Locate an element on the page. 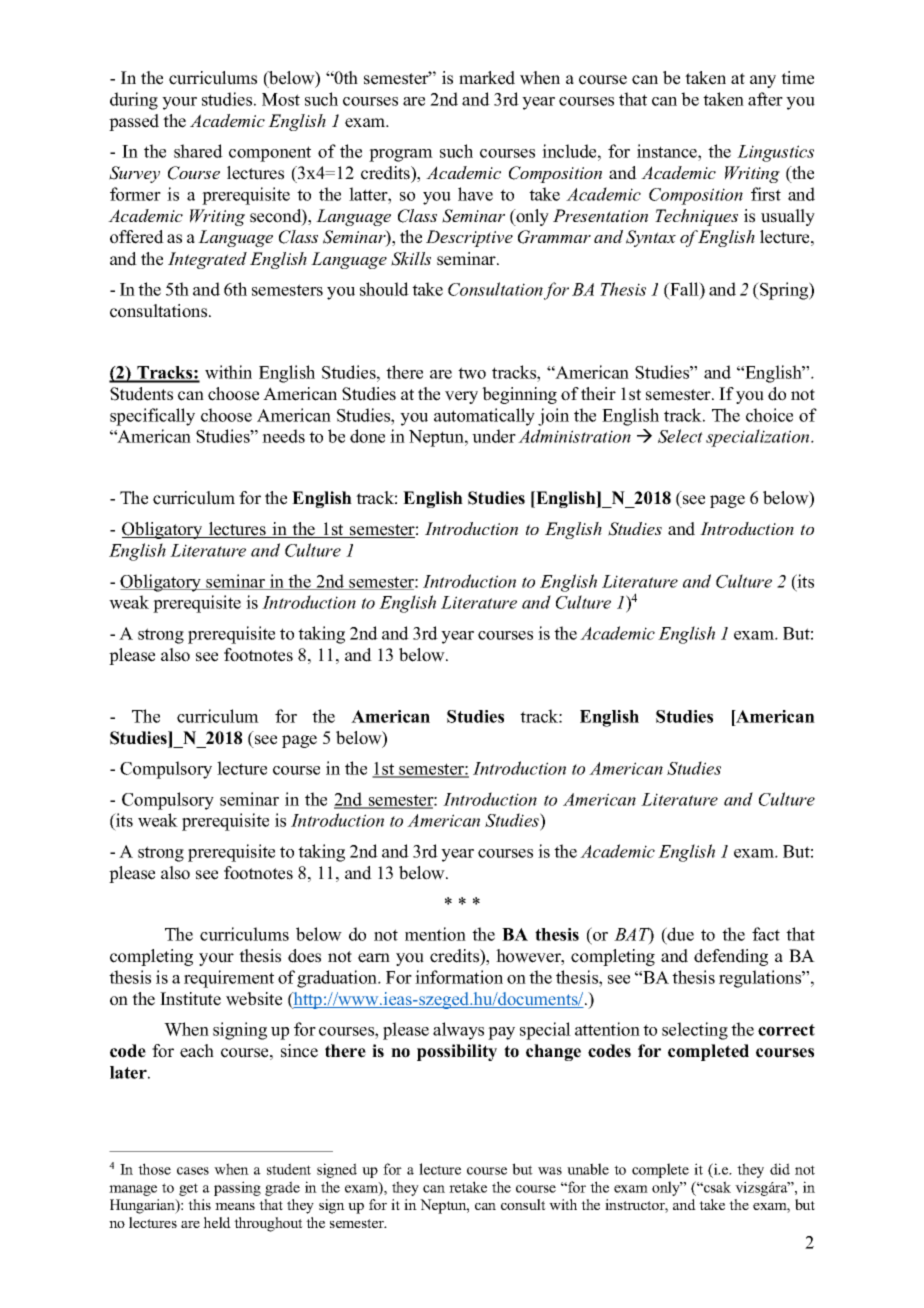 This image has width=924, height=1308. defending is located at coordinates (731, 957).
